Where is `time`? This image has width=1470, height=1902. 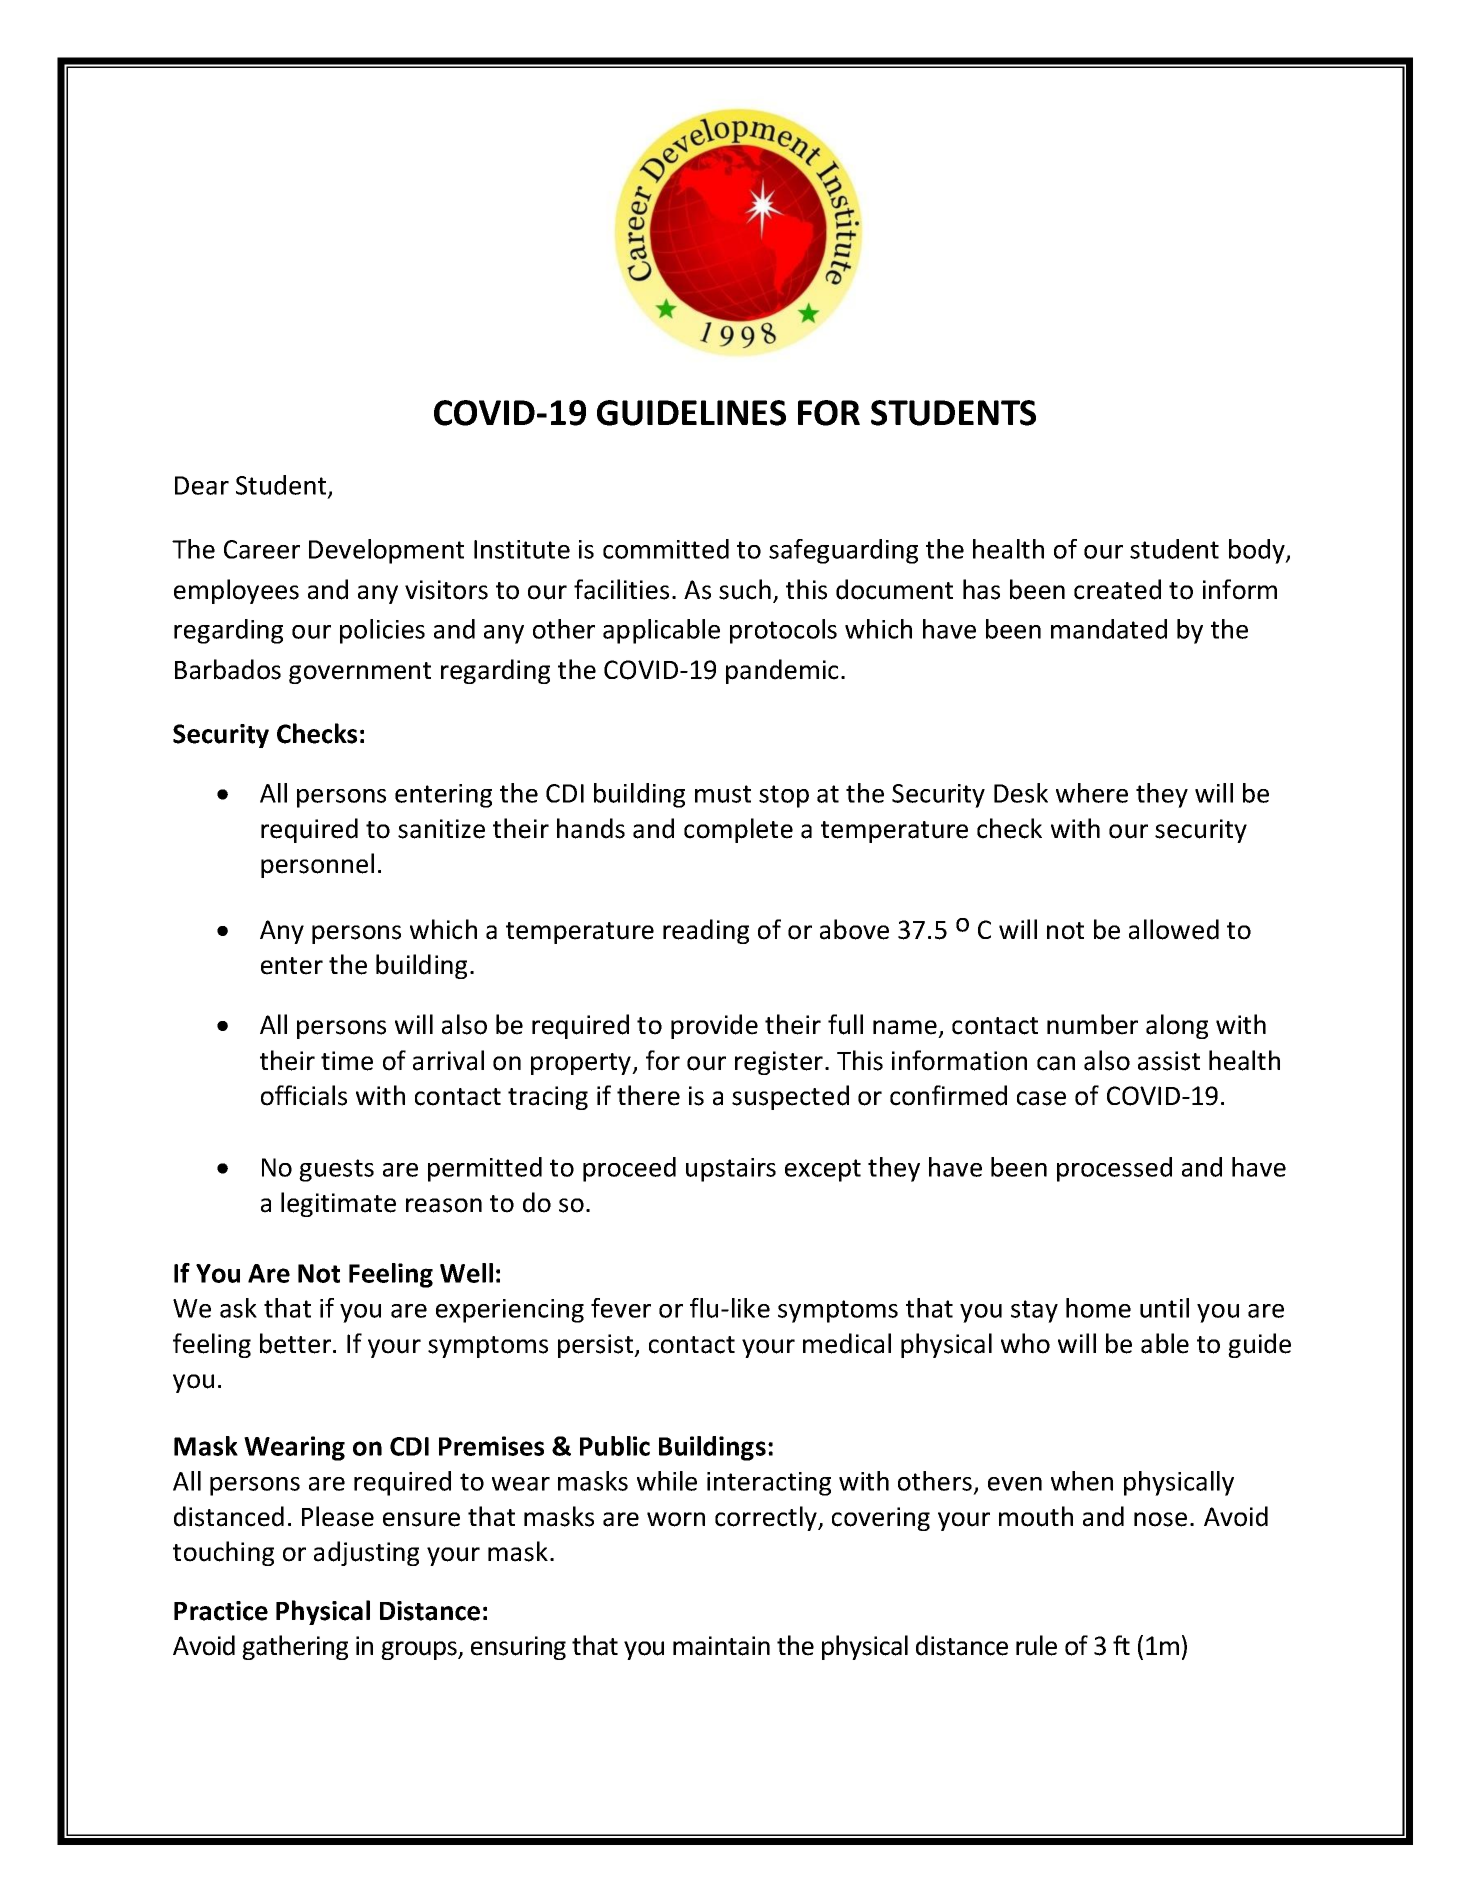 time is located at coordinates (347, 1061).
